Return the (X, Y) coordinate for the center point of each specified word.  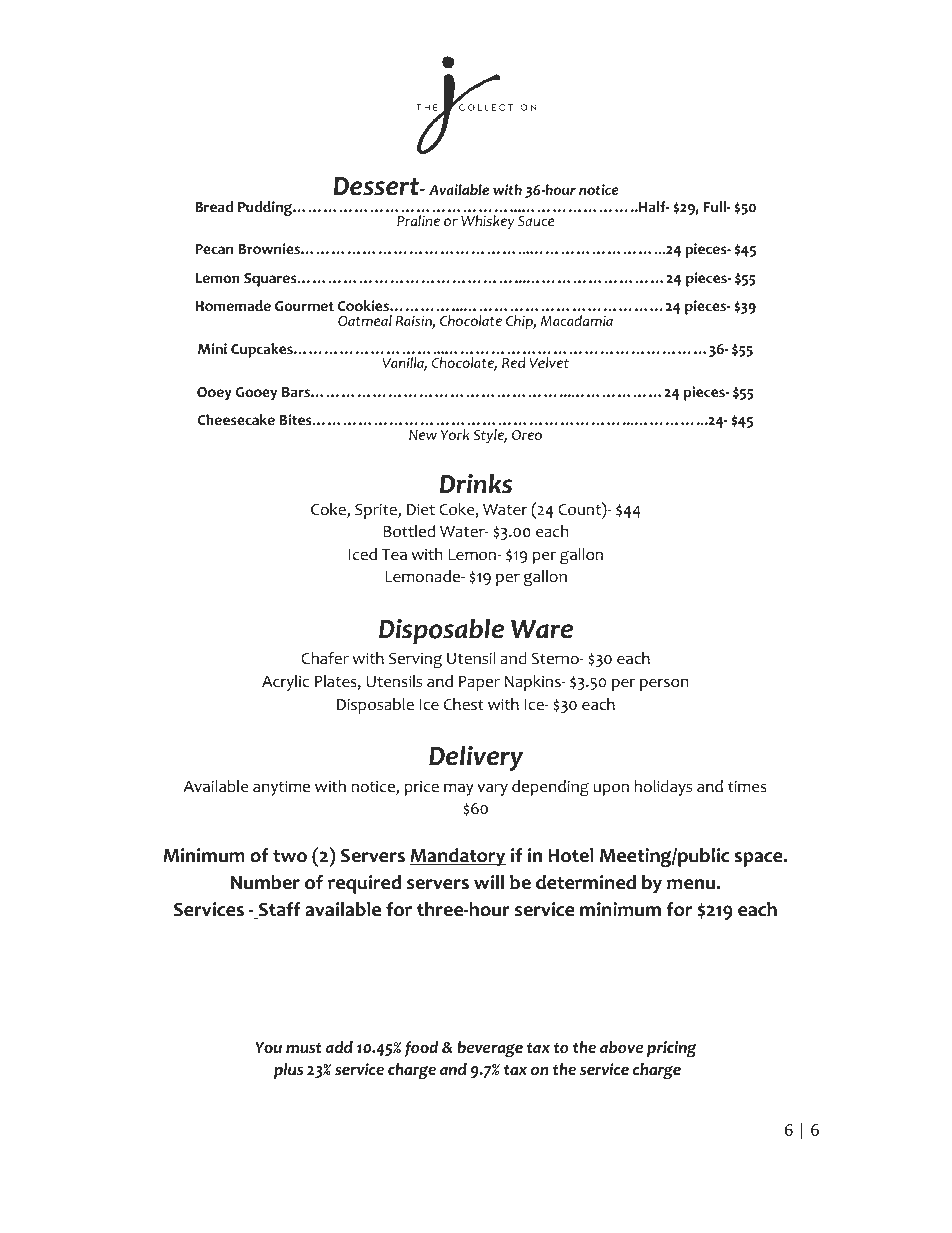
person (664, 684)
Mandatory (458, 857)
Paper (479, 683)
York (455, 435)
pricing (672, 1049)
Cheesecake (236, 420)
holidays (663, 788)
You (268, 1048)
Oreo (527, 435)
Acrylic (285, 683)
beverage (490, 1049)
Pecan (214, 249)
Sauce (536, 221)
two (290, 856)
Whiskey (487, 222)
